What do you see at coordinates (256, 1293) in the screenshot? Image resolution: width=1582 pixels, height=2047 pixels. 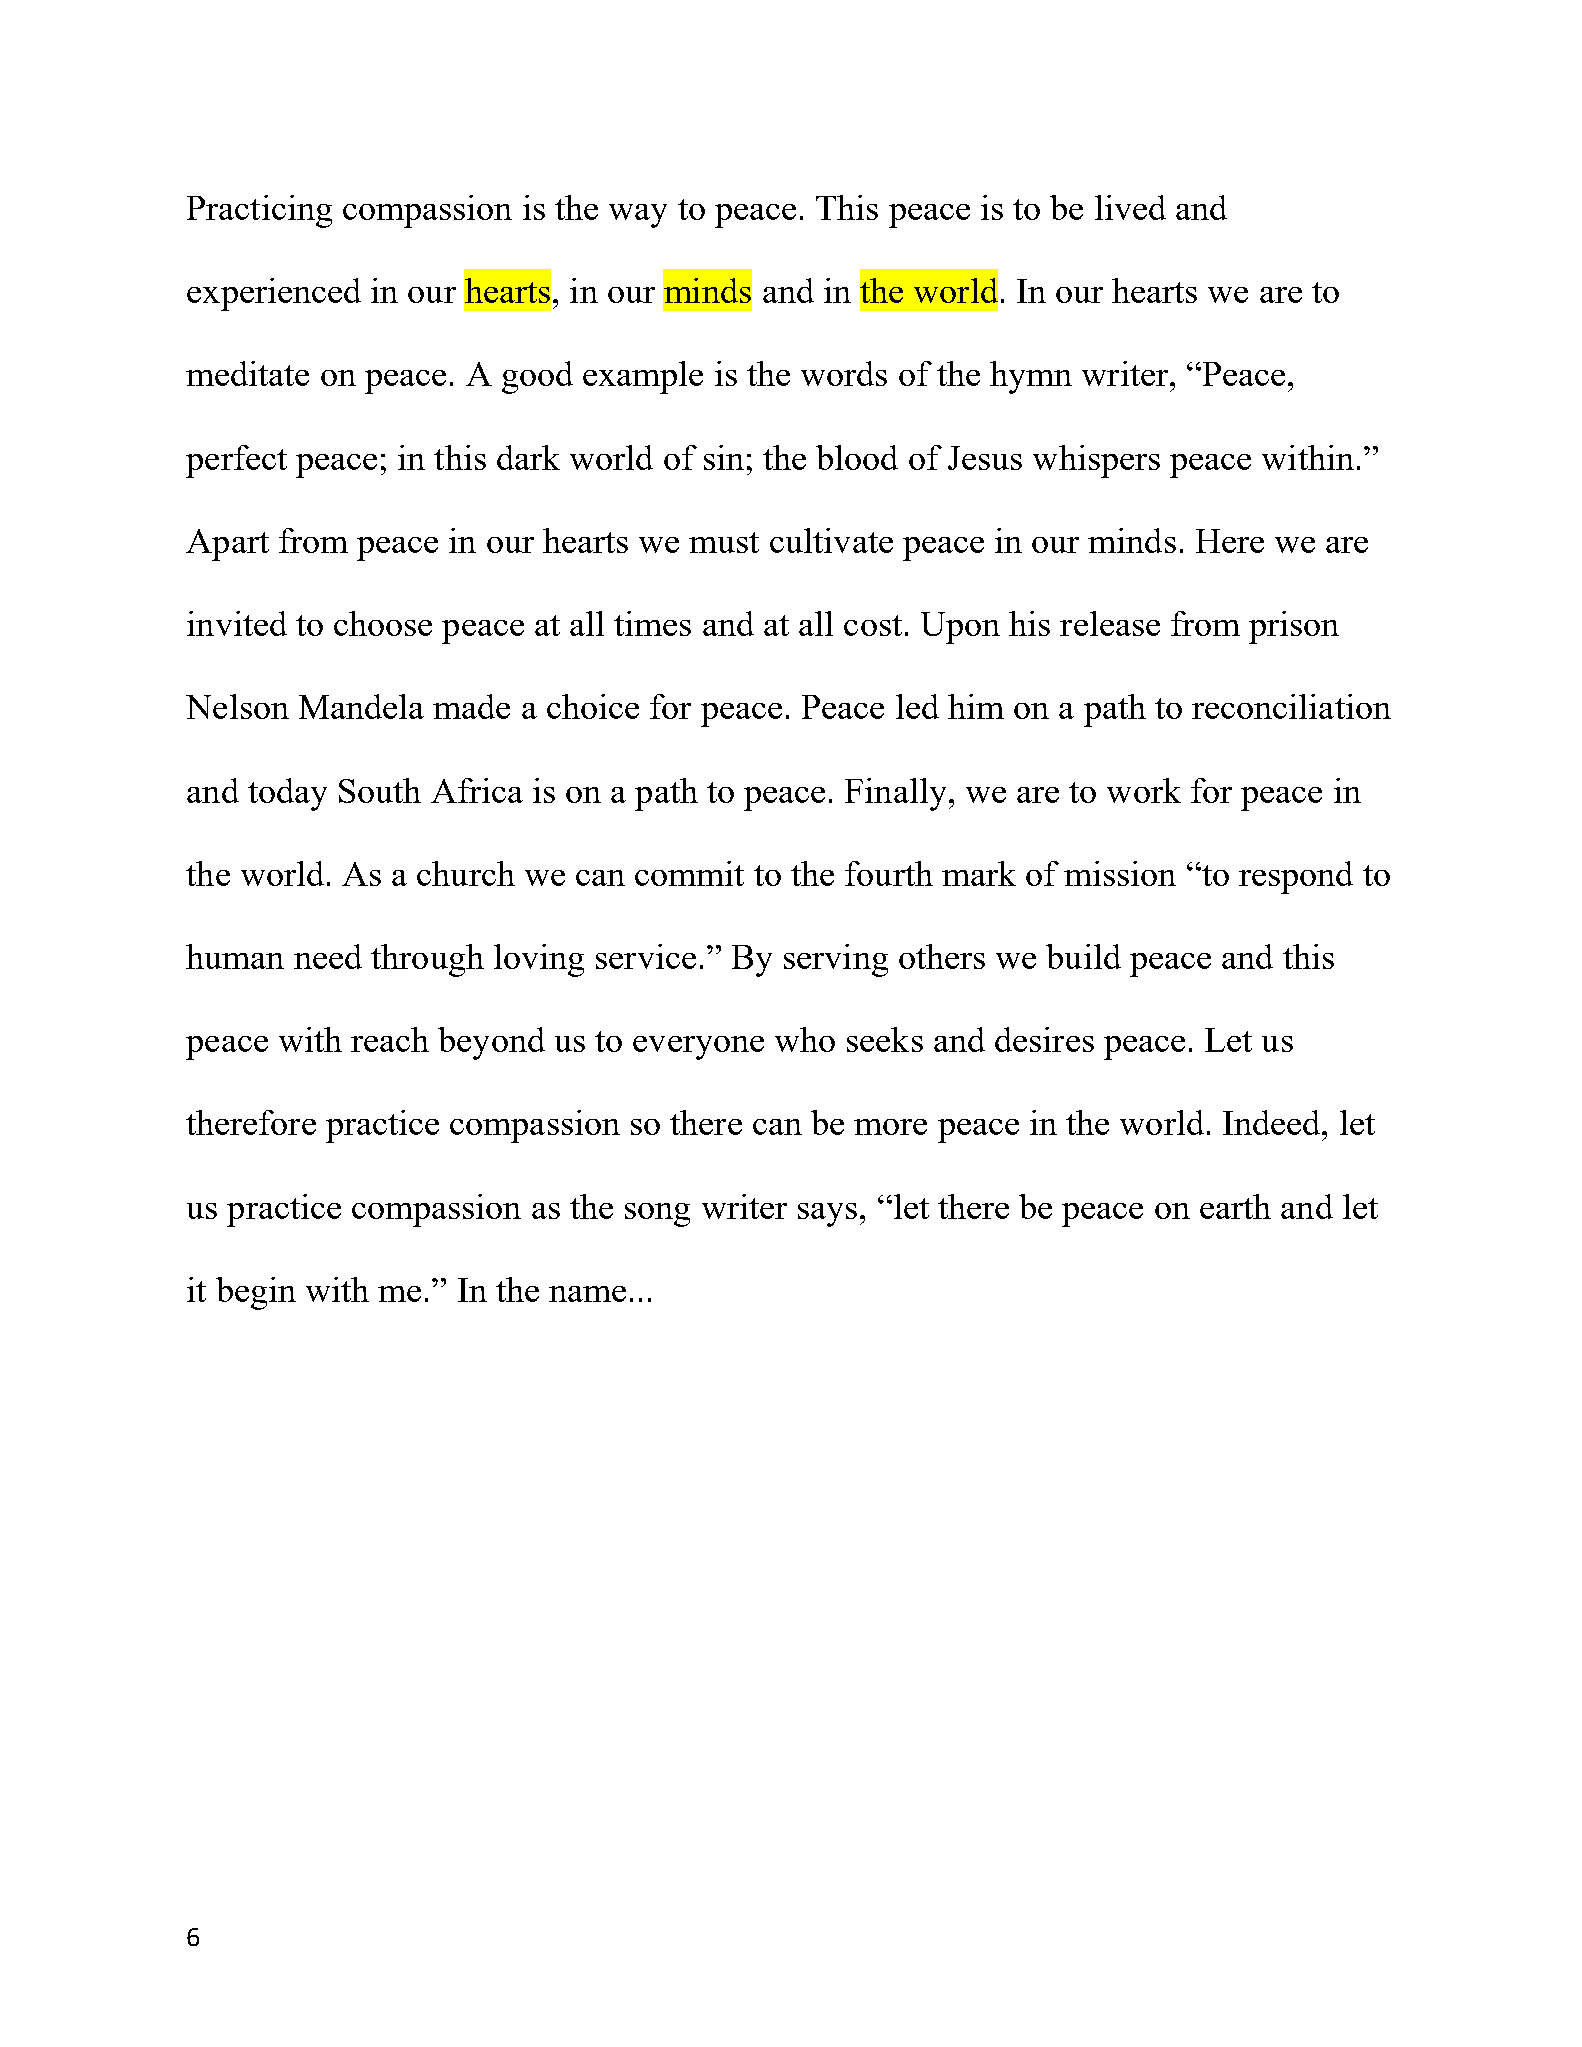 I see `begin` at bounding box center [256, 1293].
